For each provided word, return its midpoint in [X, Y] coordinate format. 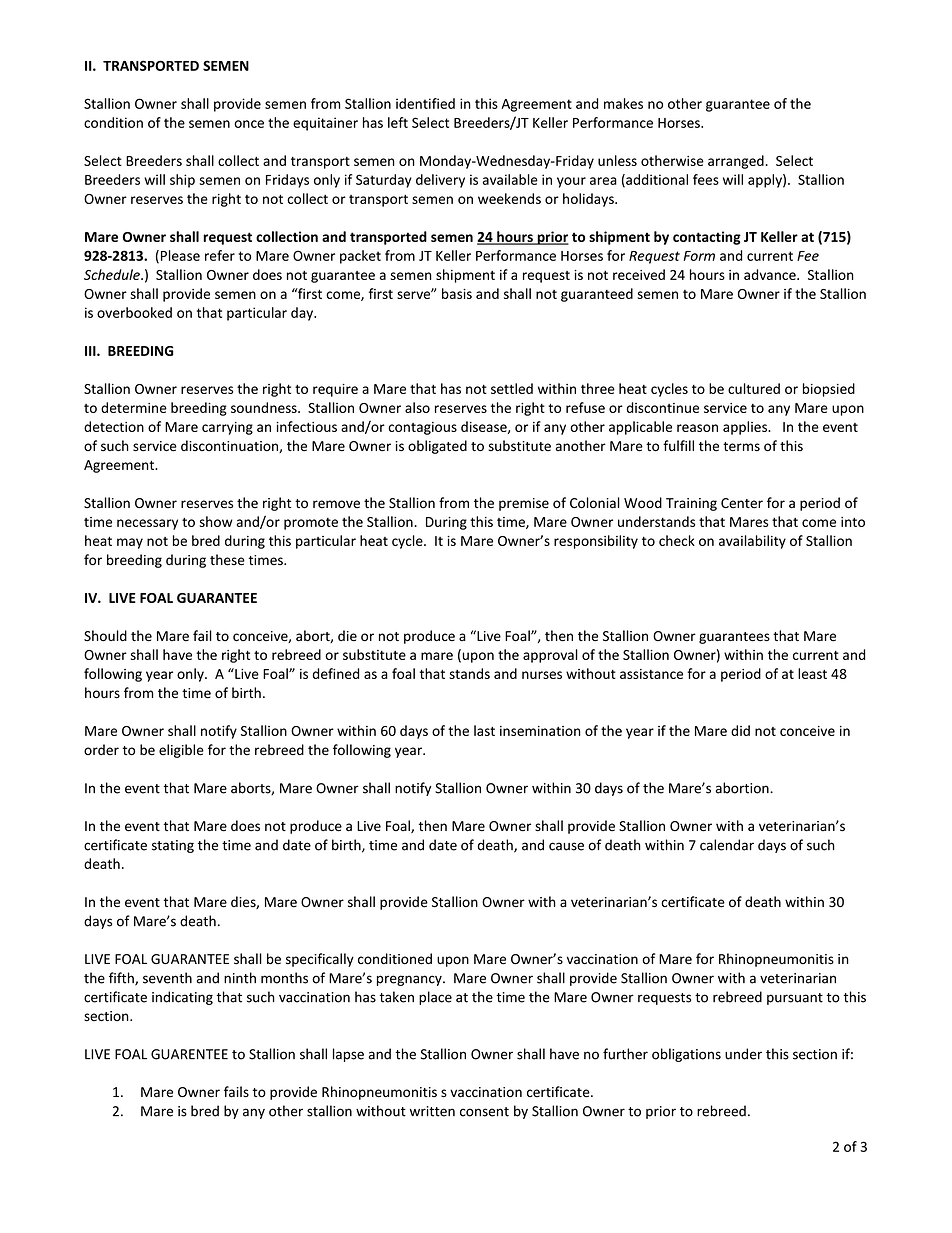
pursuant [795, 999]
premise [524, 504]
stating [173, 846]
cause [566, 846]
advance [771, 274]
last [484, 730]
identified [425, 103]
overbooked [134, 312]
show [216, 521]
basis [457, 293]
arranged [737, 162]
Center [742, 503]
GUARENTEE [189, 1054]
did [740, 730]
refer [220, 255]
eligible [181, 751]
